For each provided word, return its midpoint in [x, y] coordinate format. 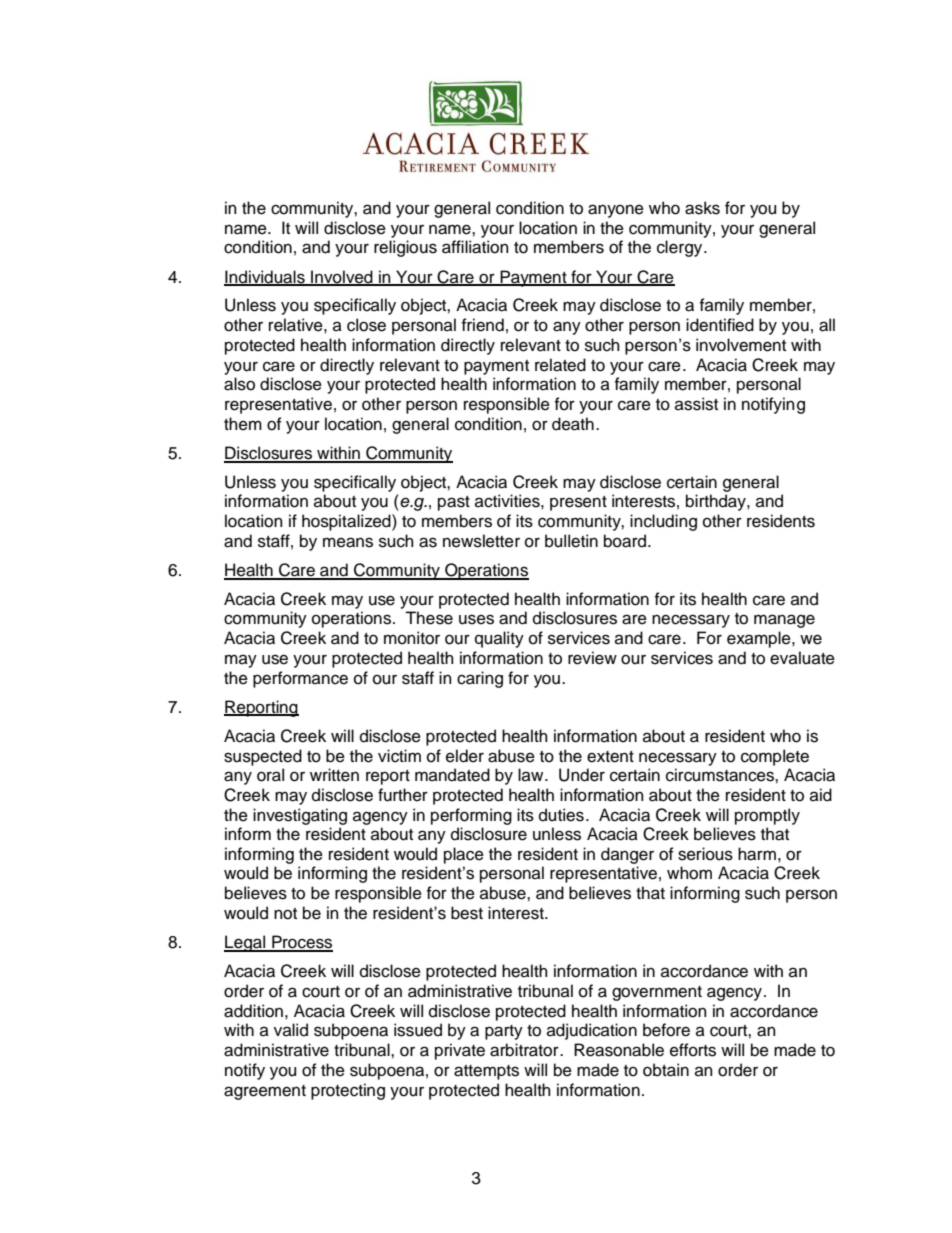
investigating [300, 816]
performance [300, 679]
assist [696, 404]
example [760, 639]
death [573, 424]
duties [561, 815]
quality [499, 639]
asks [702, 208]
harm [757, 854]
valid [291, 1030]
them [243, 424]
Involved [342, 277]
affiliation [475, 247]
